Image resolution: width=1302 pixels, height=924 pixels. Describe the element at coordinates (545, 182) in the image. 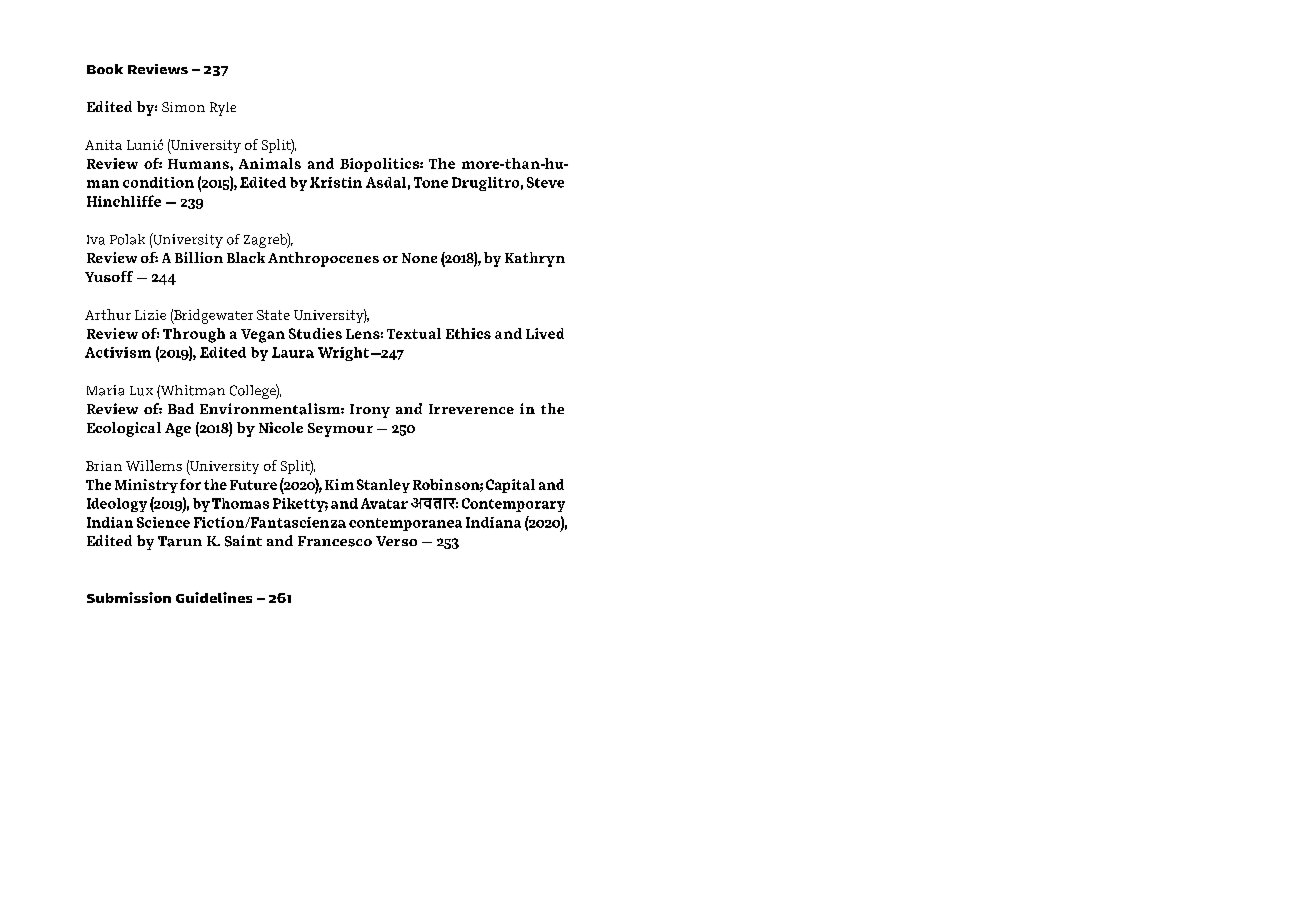

I see `Steve` at that location.
